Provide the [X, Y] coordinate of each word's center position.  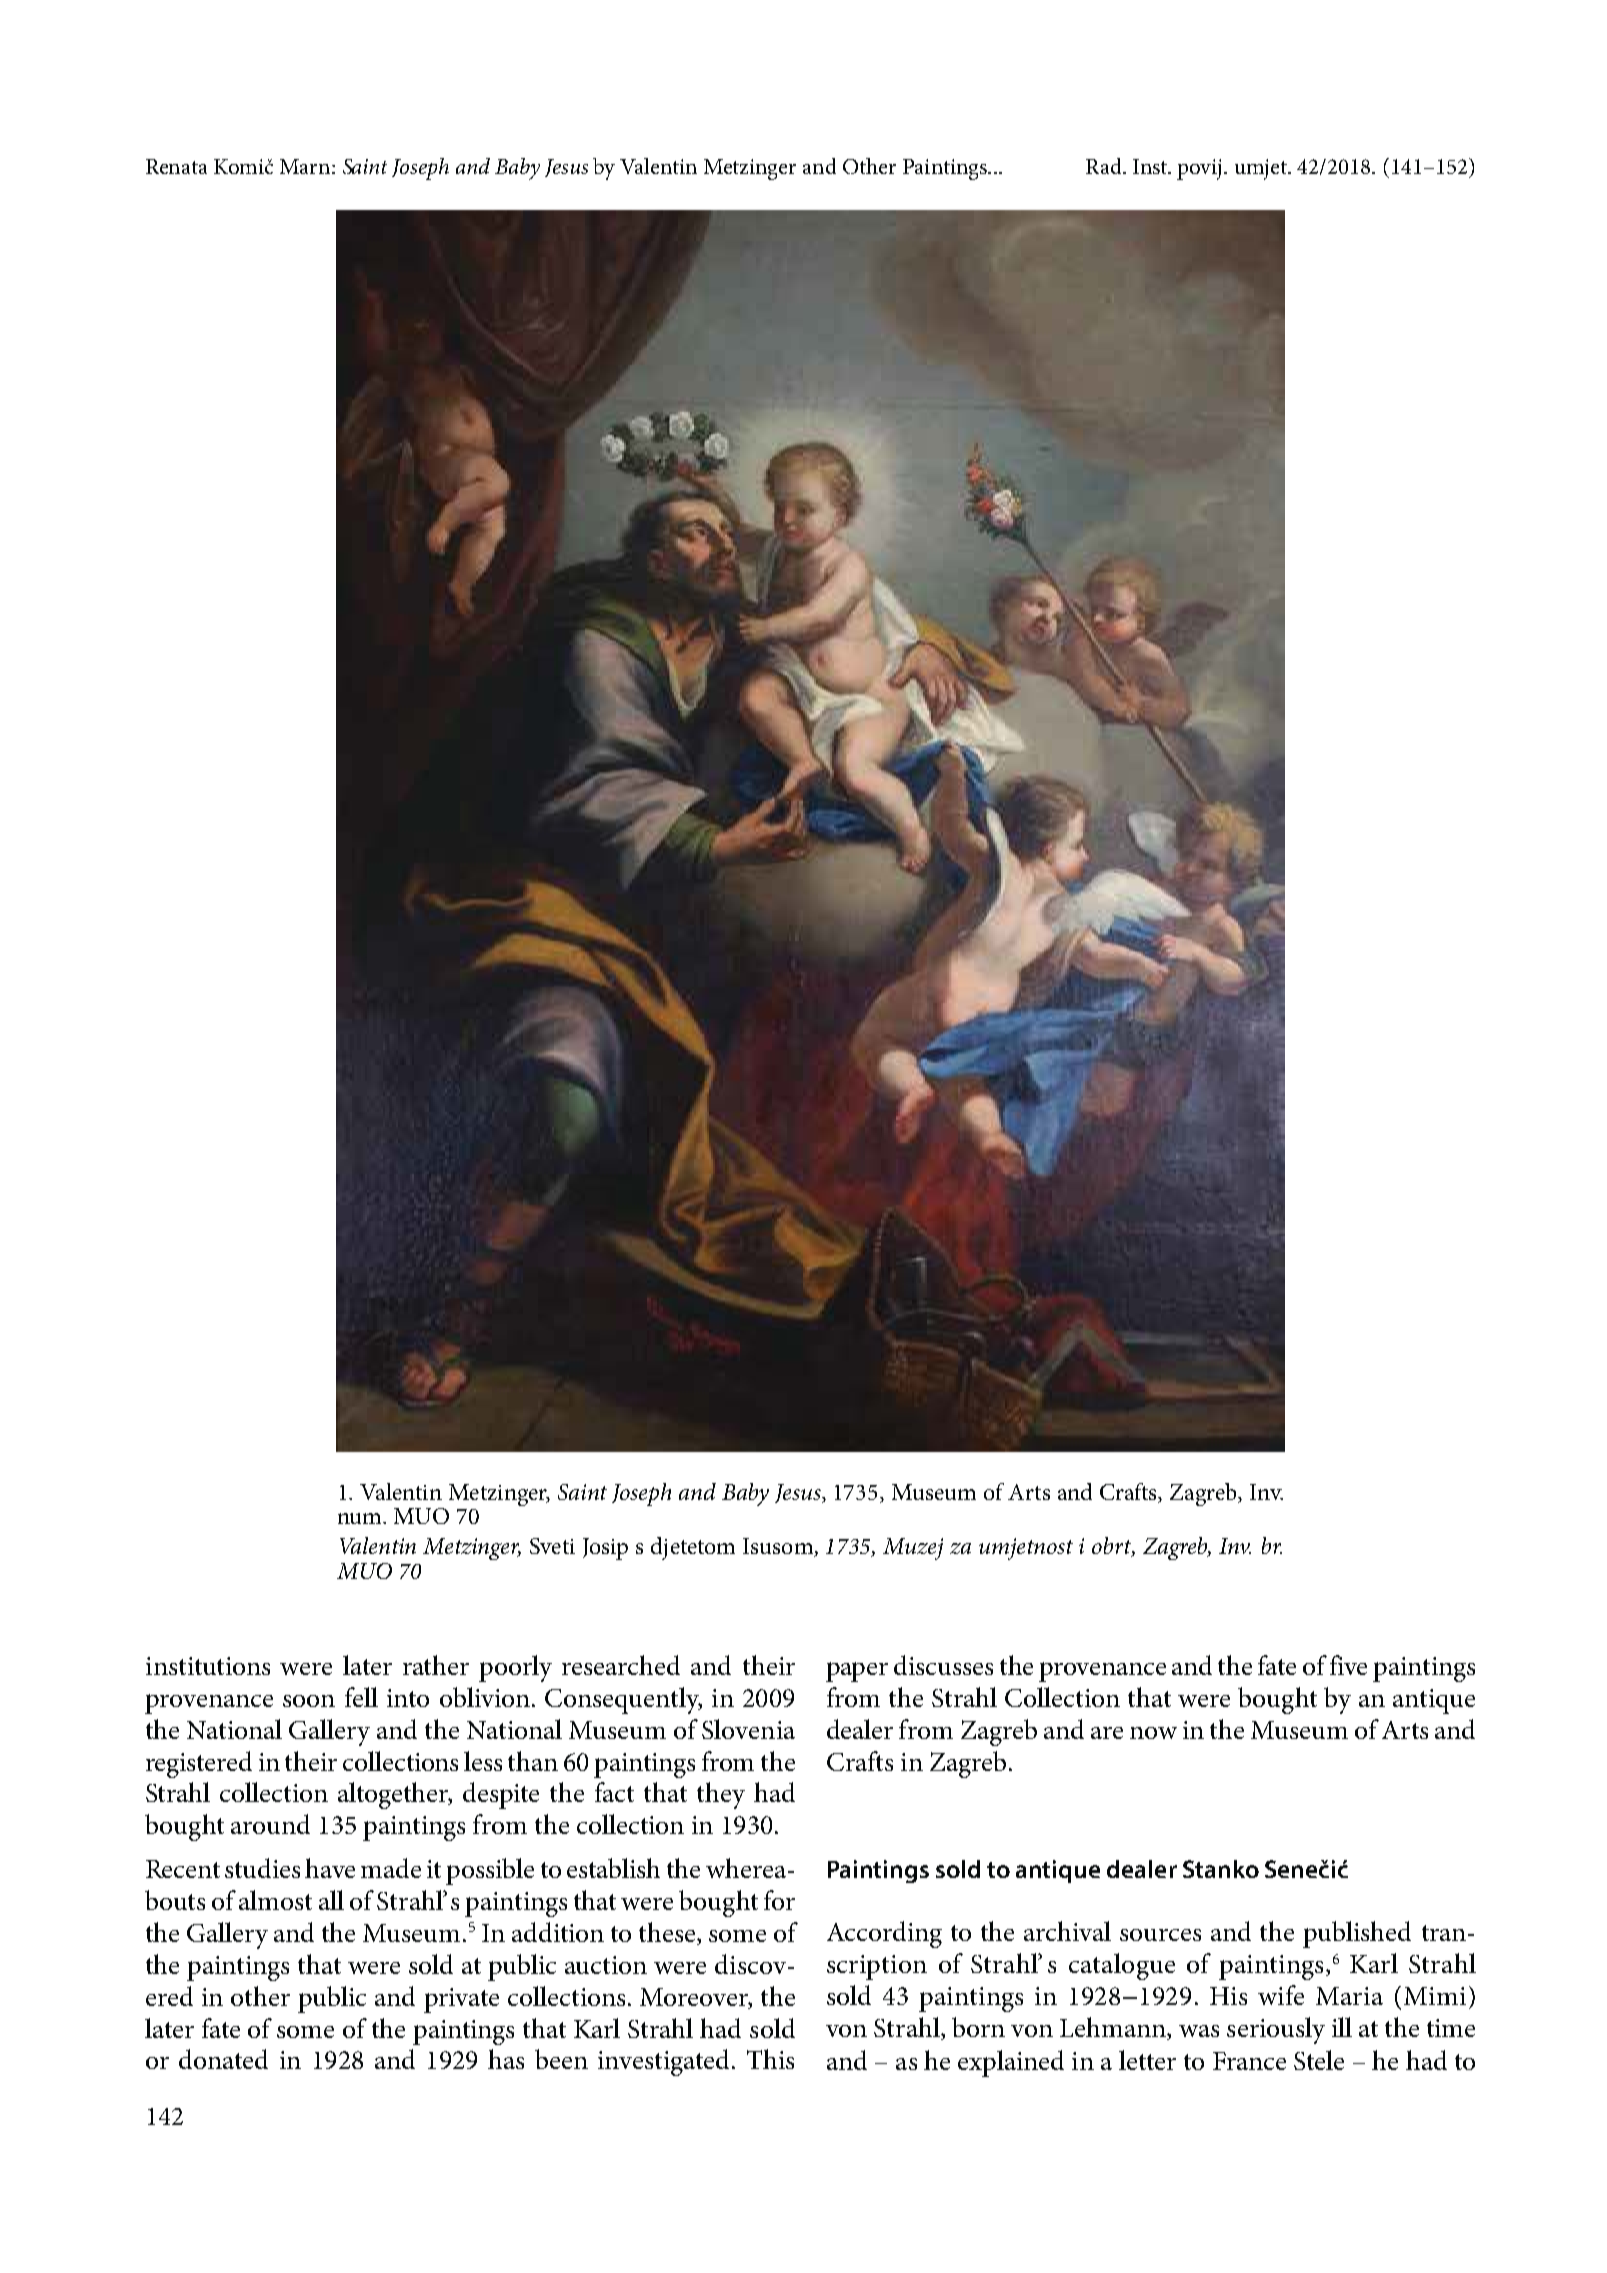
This [770, 2059]
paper [857, 1672]
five [1348, 1665]
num [361, 1518]
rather [436, 1665]
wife [1281, 1995]
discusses [943, 1665]
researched [621, 1665]
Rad [1105, 166]
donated [223, 2059]
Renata [176, 166]
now [1153, 1733]
